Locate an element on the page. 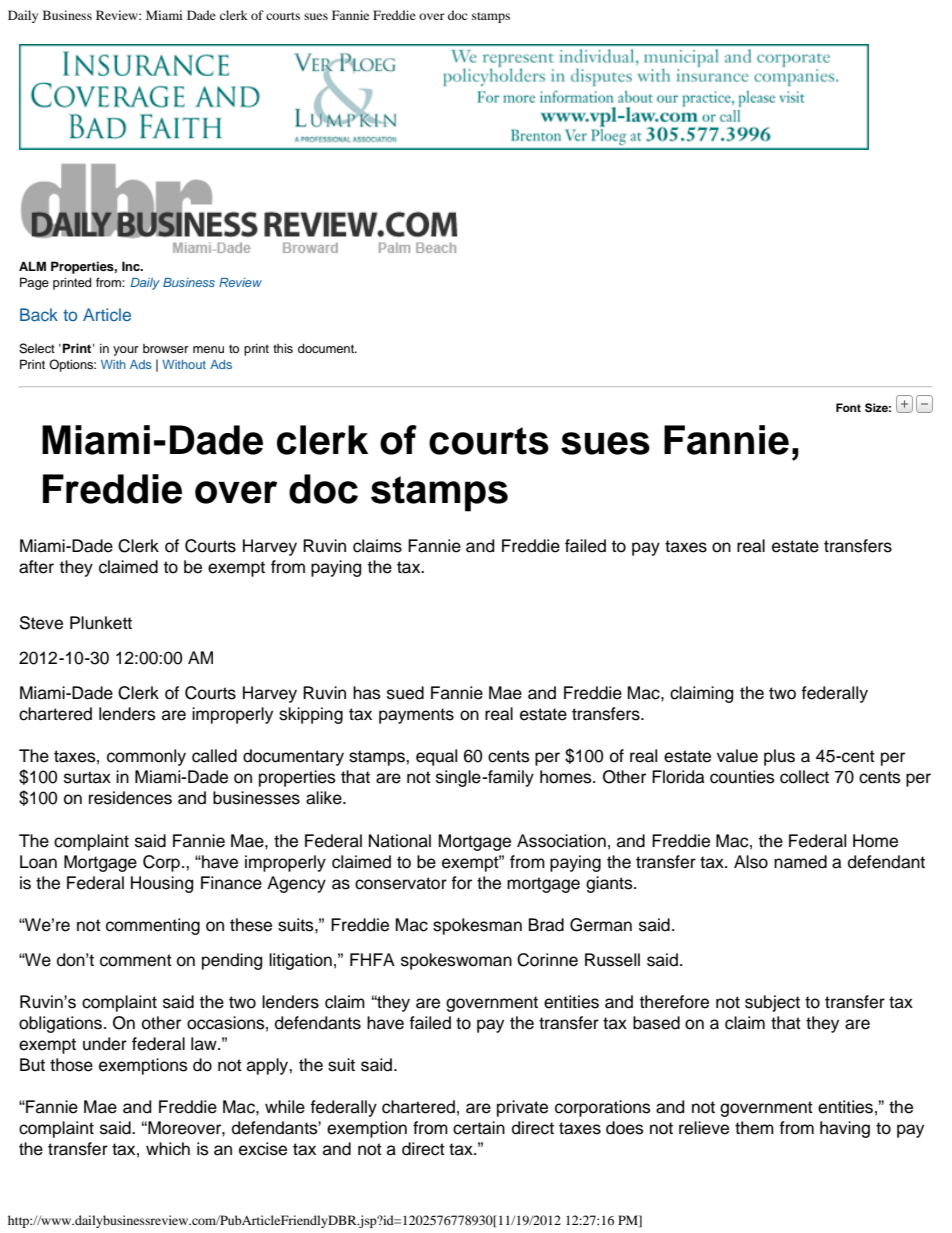  National is located at coordinates (400, 841).
